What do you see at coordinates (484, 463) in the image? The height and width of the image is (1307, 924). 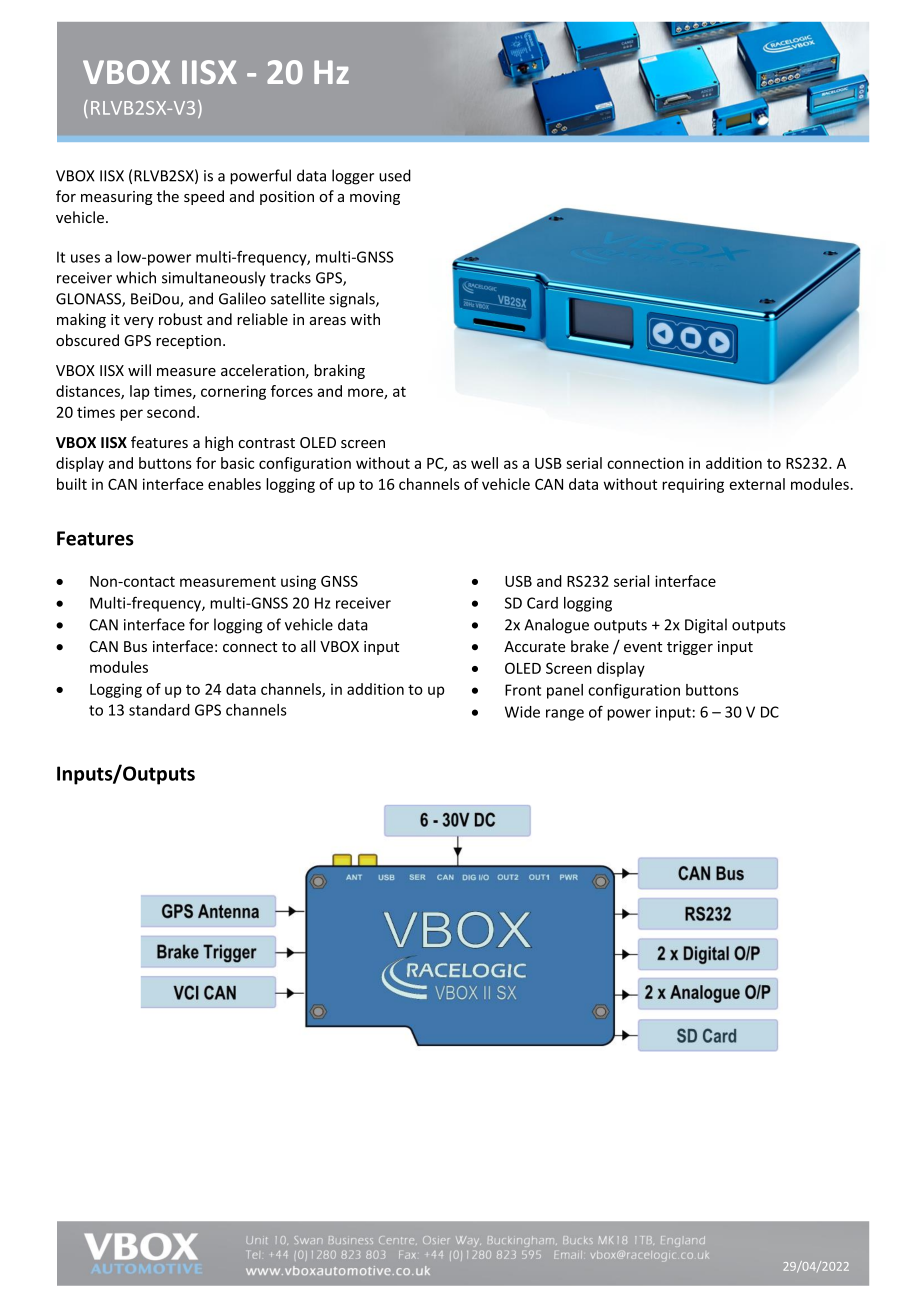 I see `well` at bounding box center [484, 463].
